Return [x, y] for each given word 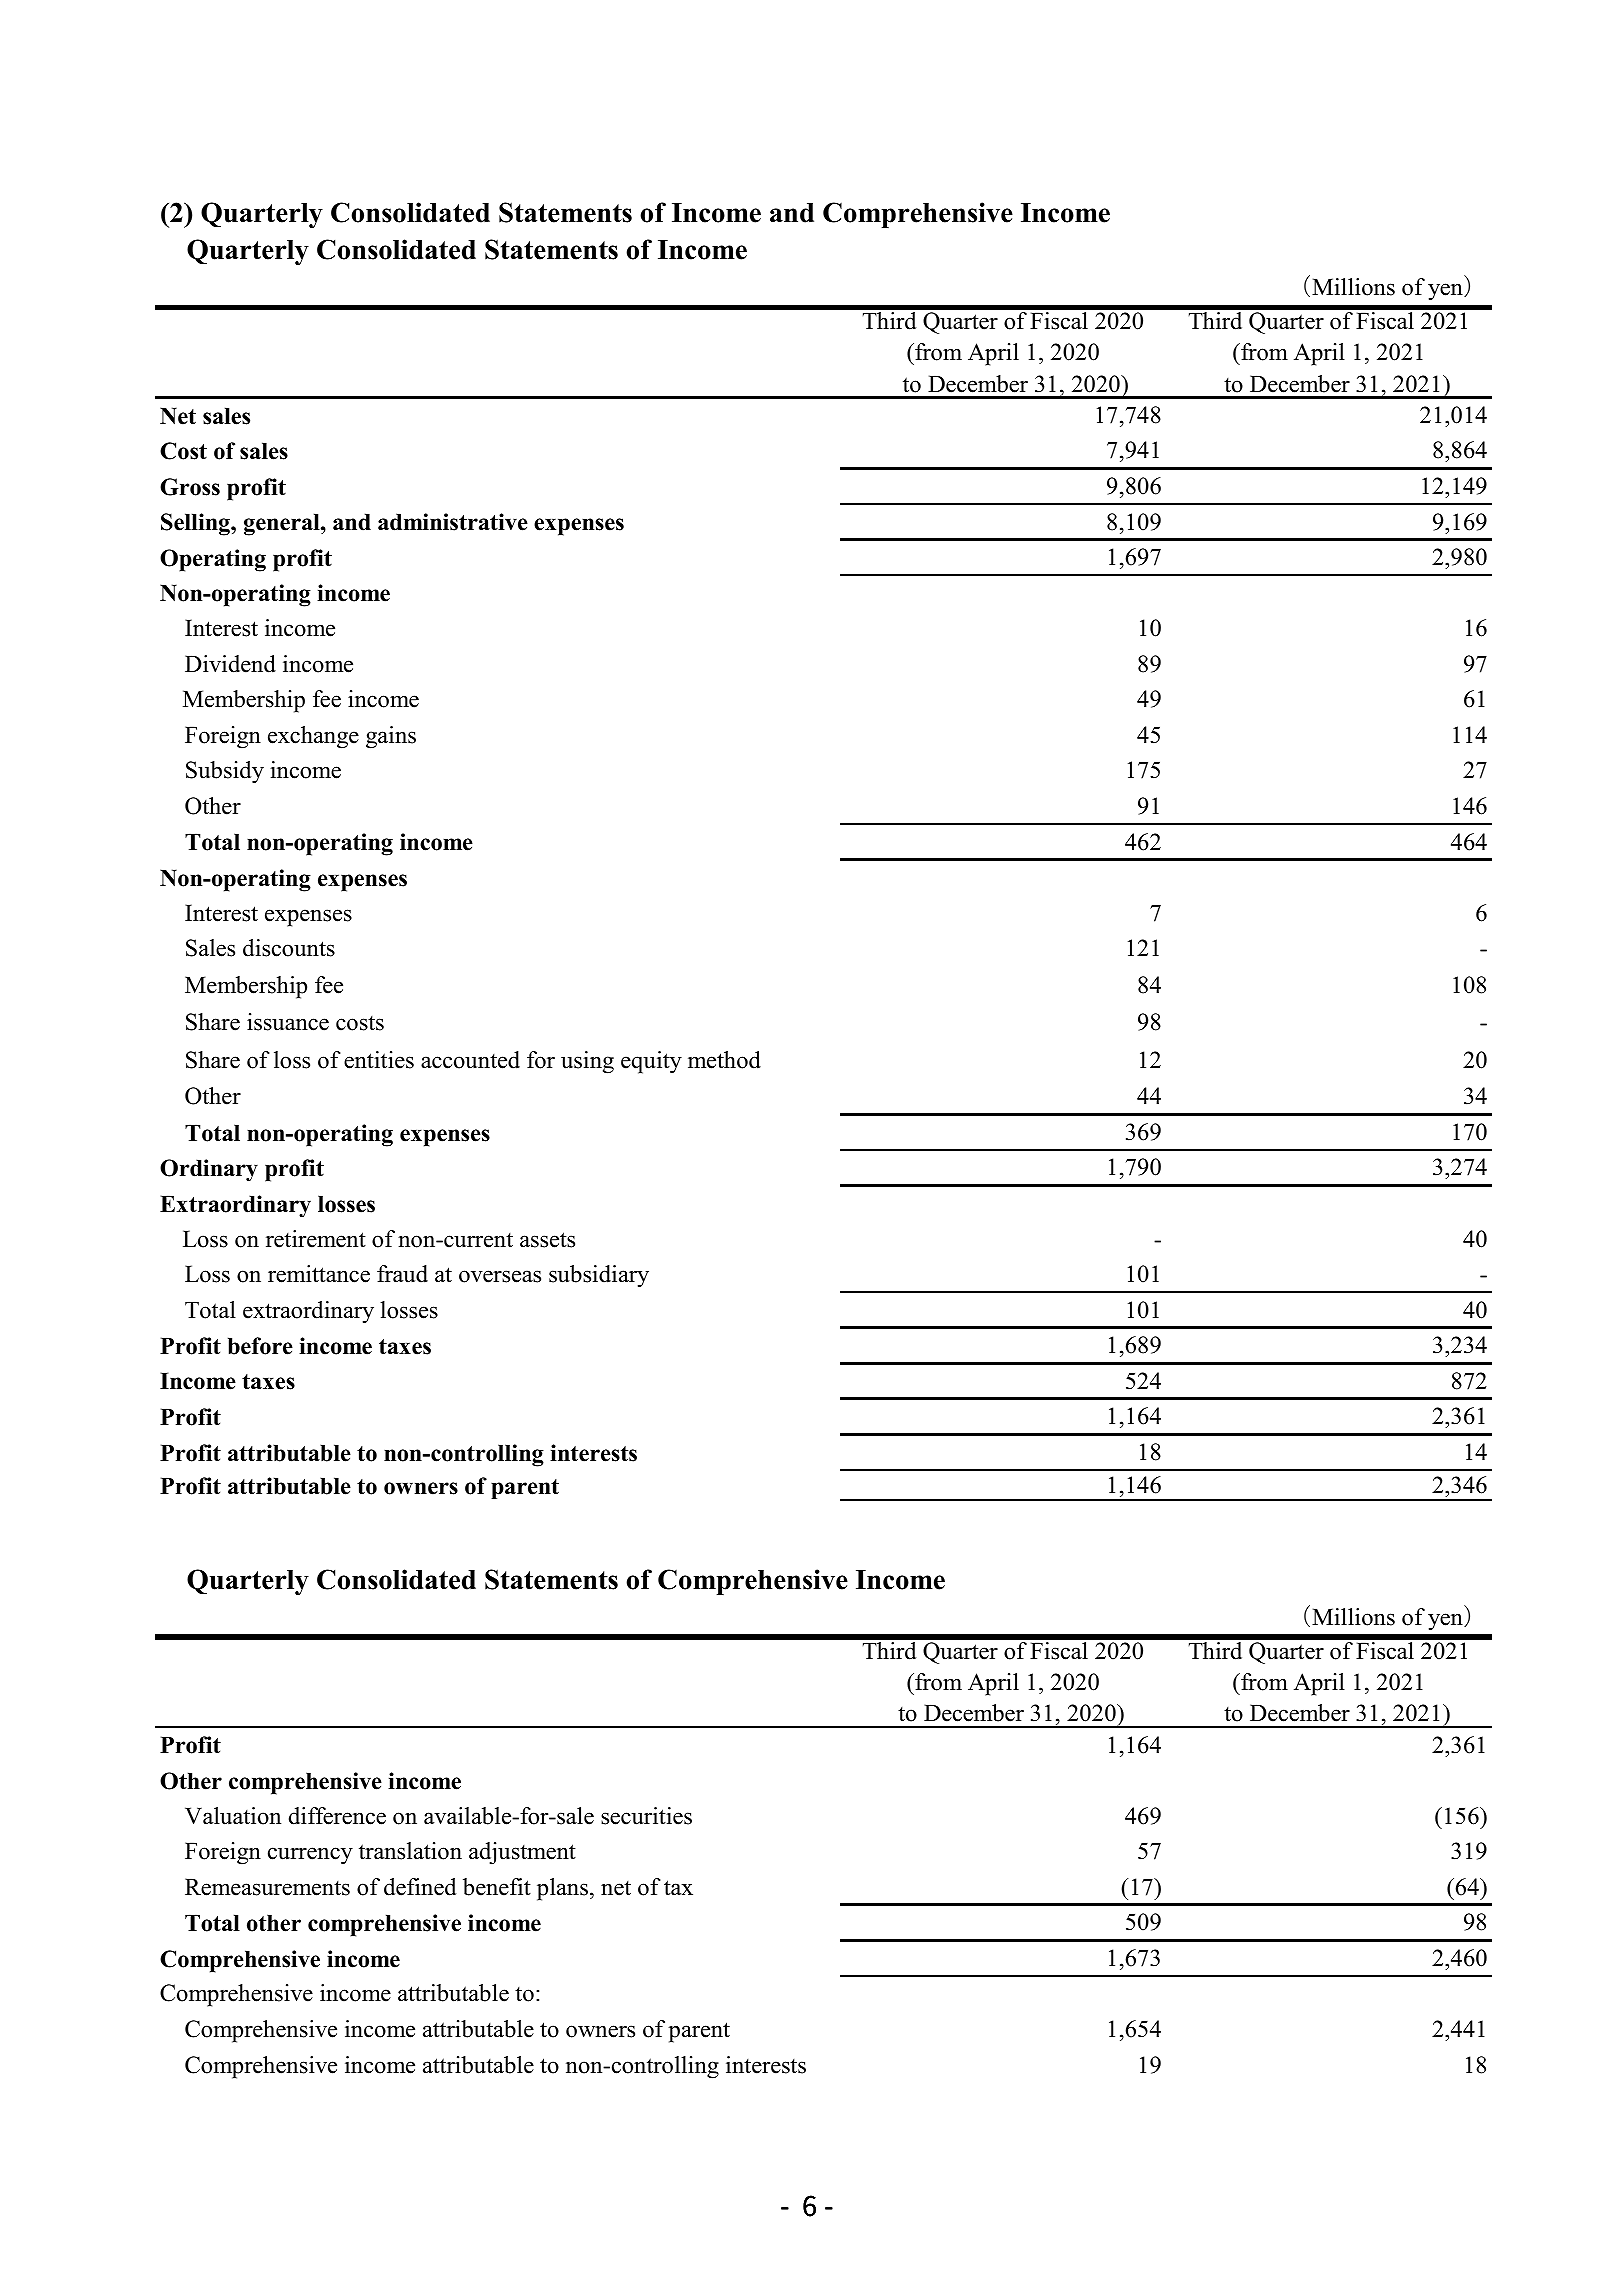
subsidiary [599, 1276]
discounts [289, 948]
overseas [500, 1276]
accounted [470, 1060]
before [260, 1346]
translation [410, 1851]
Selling [196, 524]
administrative [453, 522]
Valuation [233, 1816]
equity [651, 1062]
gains [391, 737]
